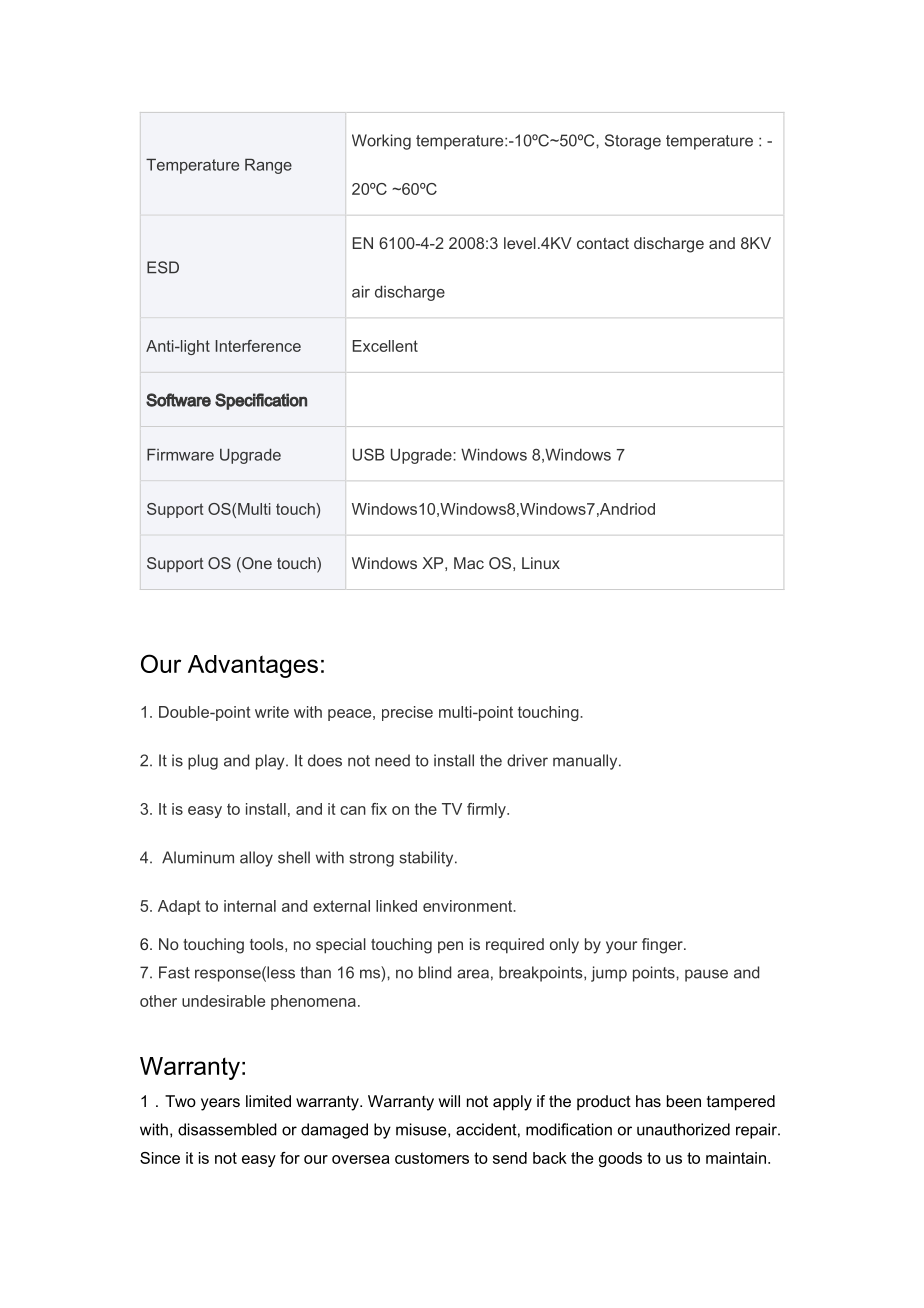 The image size is (924, 1308). Describe the element at coordinates (663, 946) in the page. I see `finger` at that location.
